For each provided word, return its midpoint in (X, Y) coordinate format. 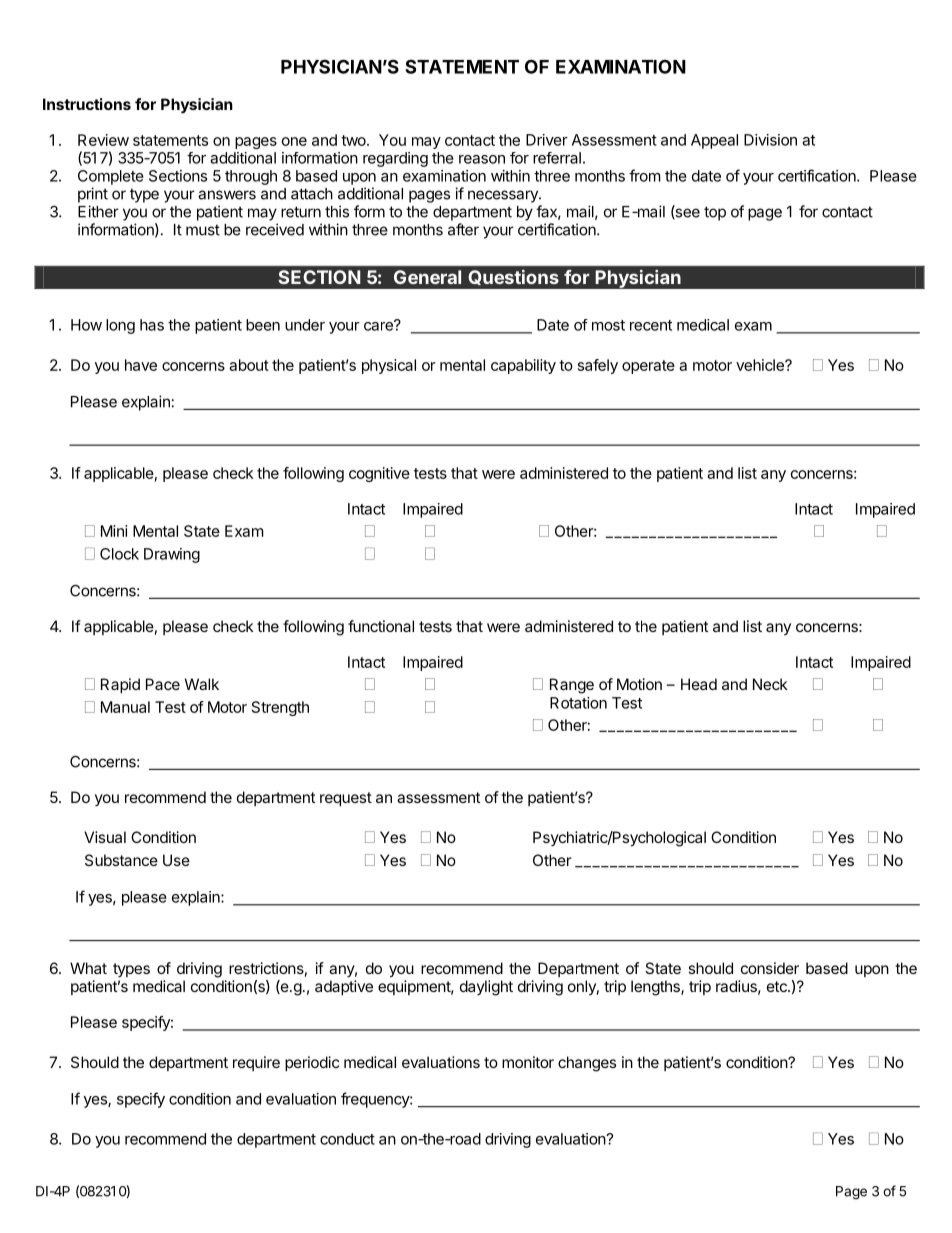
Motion (639, 684)
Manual (125, 707)
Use (176, 860)
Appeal (714, 141)
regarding (395, 159)
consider (770, 968)
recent (651, 325)
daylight (486, 988)
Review (103, 140)
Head (699, 684)
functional (381, 626)
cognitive (379, 474)
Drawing (172, 555)
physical (389, 366)
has (152, 325)
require (256, 1063)
